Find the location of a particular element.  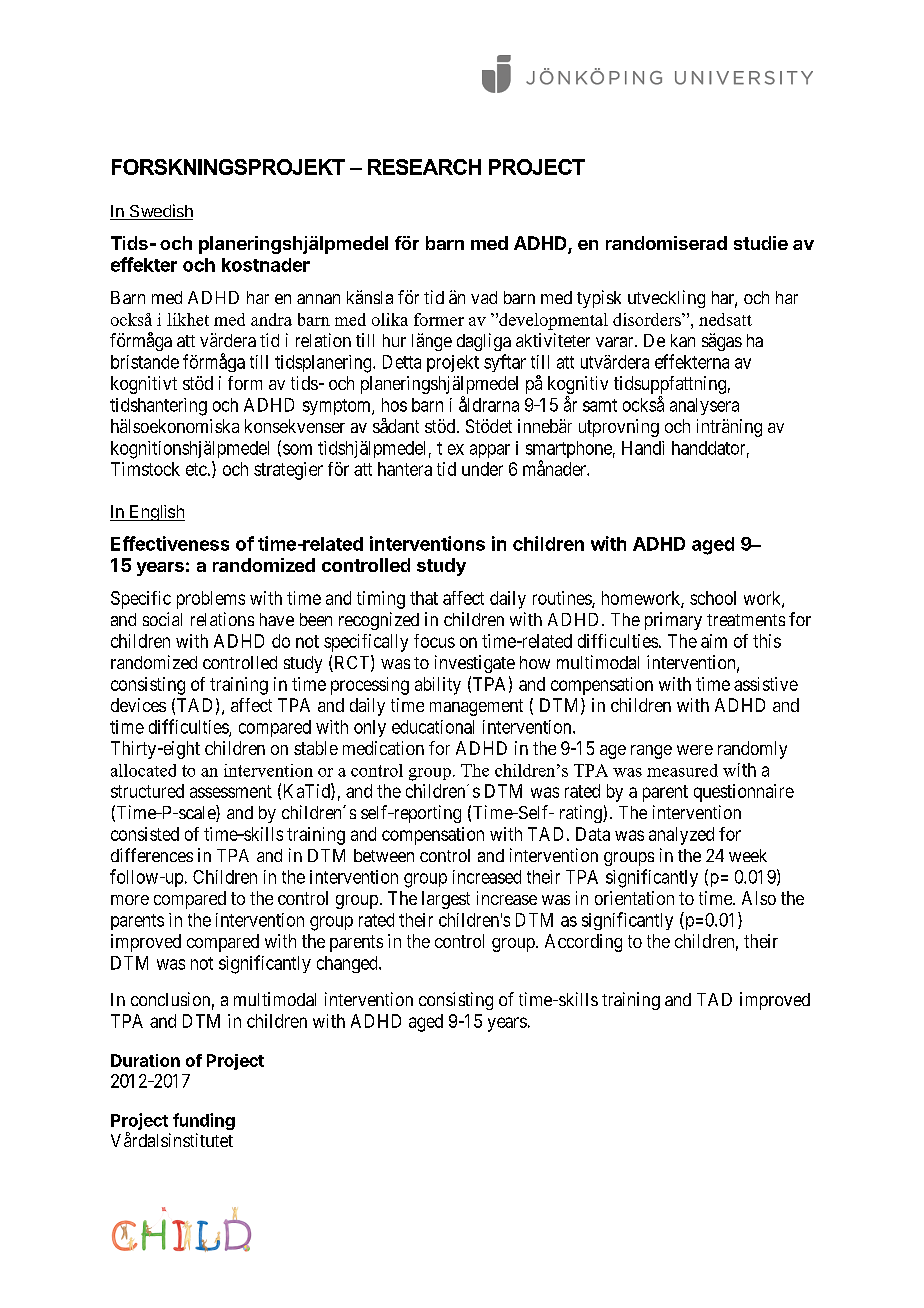

studie is located at coordinates (761, 243).
